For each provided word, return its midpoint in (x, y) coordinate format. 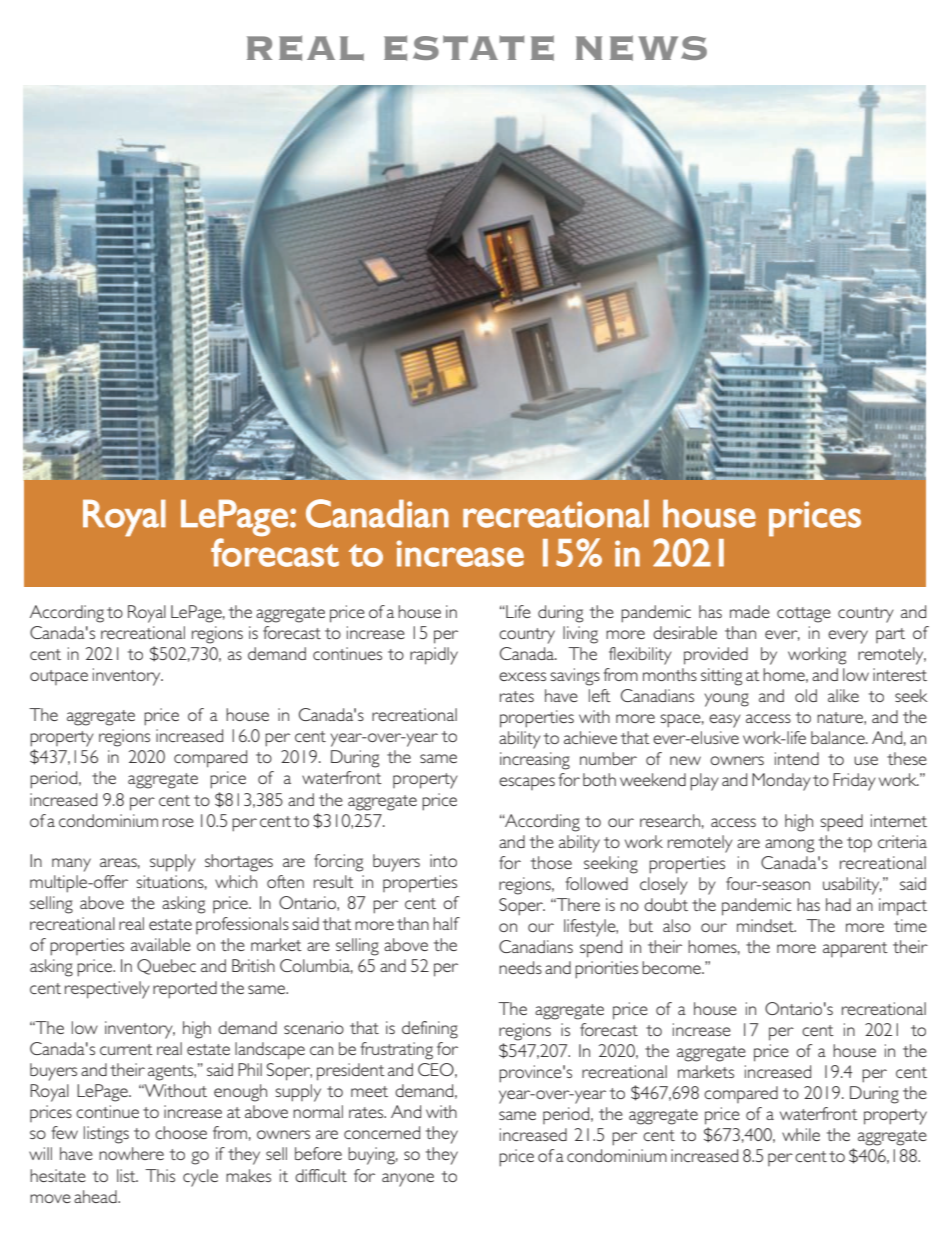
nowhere (131, 1153)
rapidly (434, 656)
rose (178, 822)
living (580, 635)
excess (522, 676)
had (838, 904)
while (801, 1134)
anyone (408, 1180)
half (446, 923)
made (750, 611)
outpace (59, 677)
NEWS (641, 48)
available (161, 944)
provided (716, 656)
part (890, 635)
